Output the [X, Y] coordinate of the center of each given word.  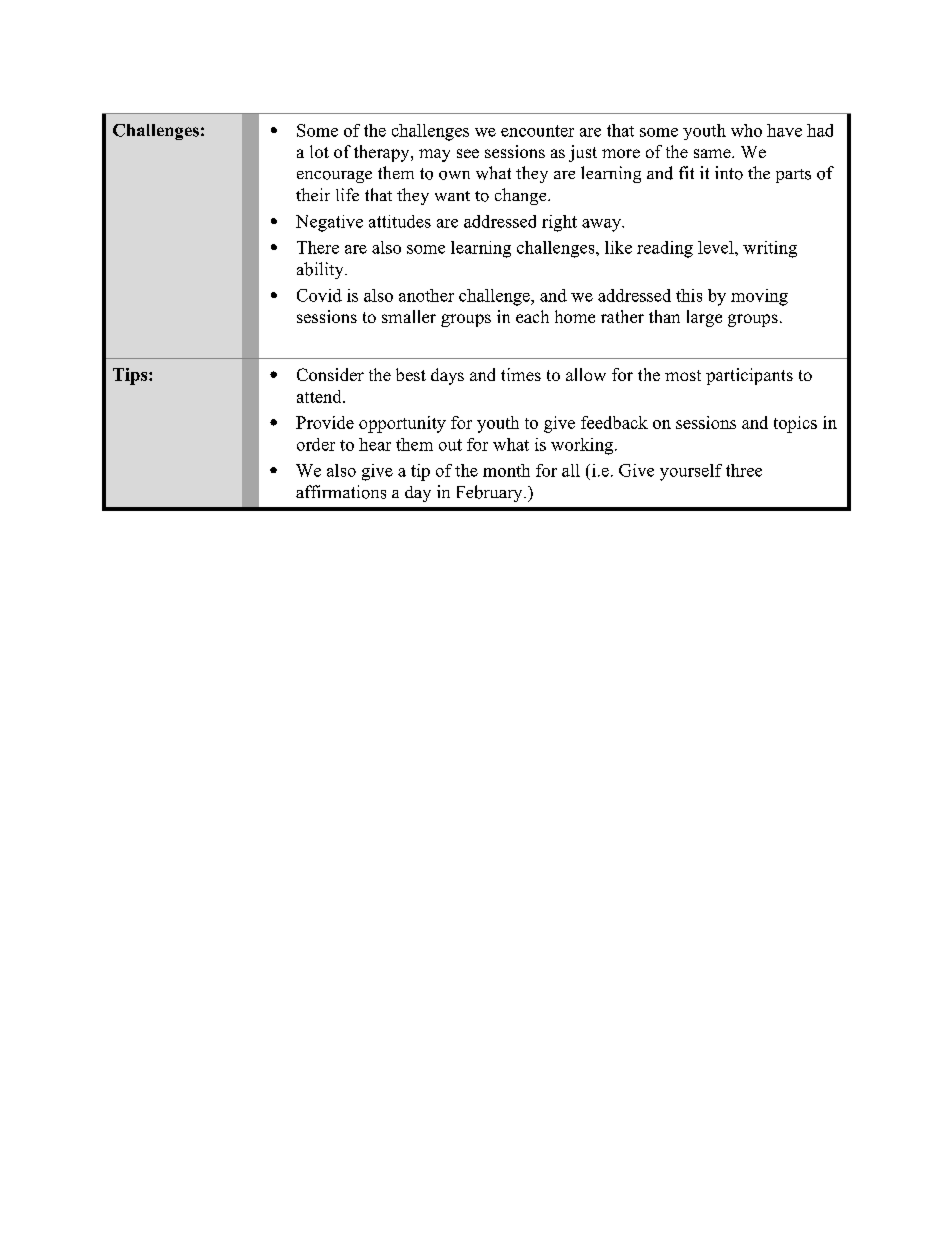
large [704, 318]
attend [320, 396]
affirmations [341, 492]
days [447, 376]
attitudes [400, 221]
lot [319, 151]
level [717, 247]
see [468, 153]
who [746, 130]
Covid [319, 295]
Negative [329, 223]
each [532, 316]
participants [749, 376]
